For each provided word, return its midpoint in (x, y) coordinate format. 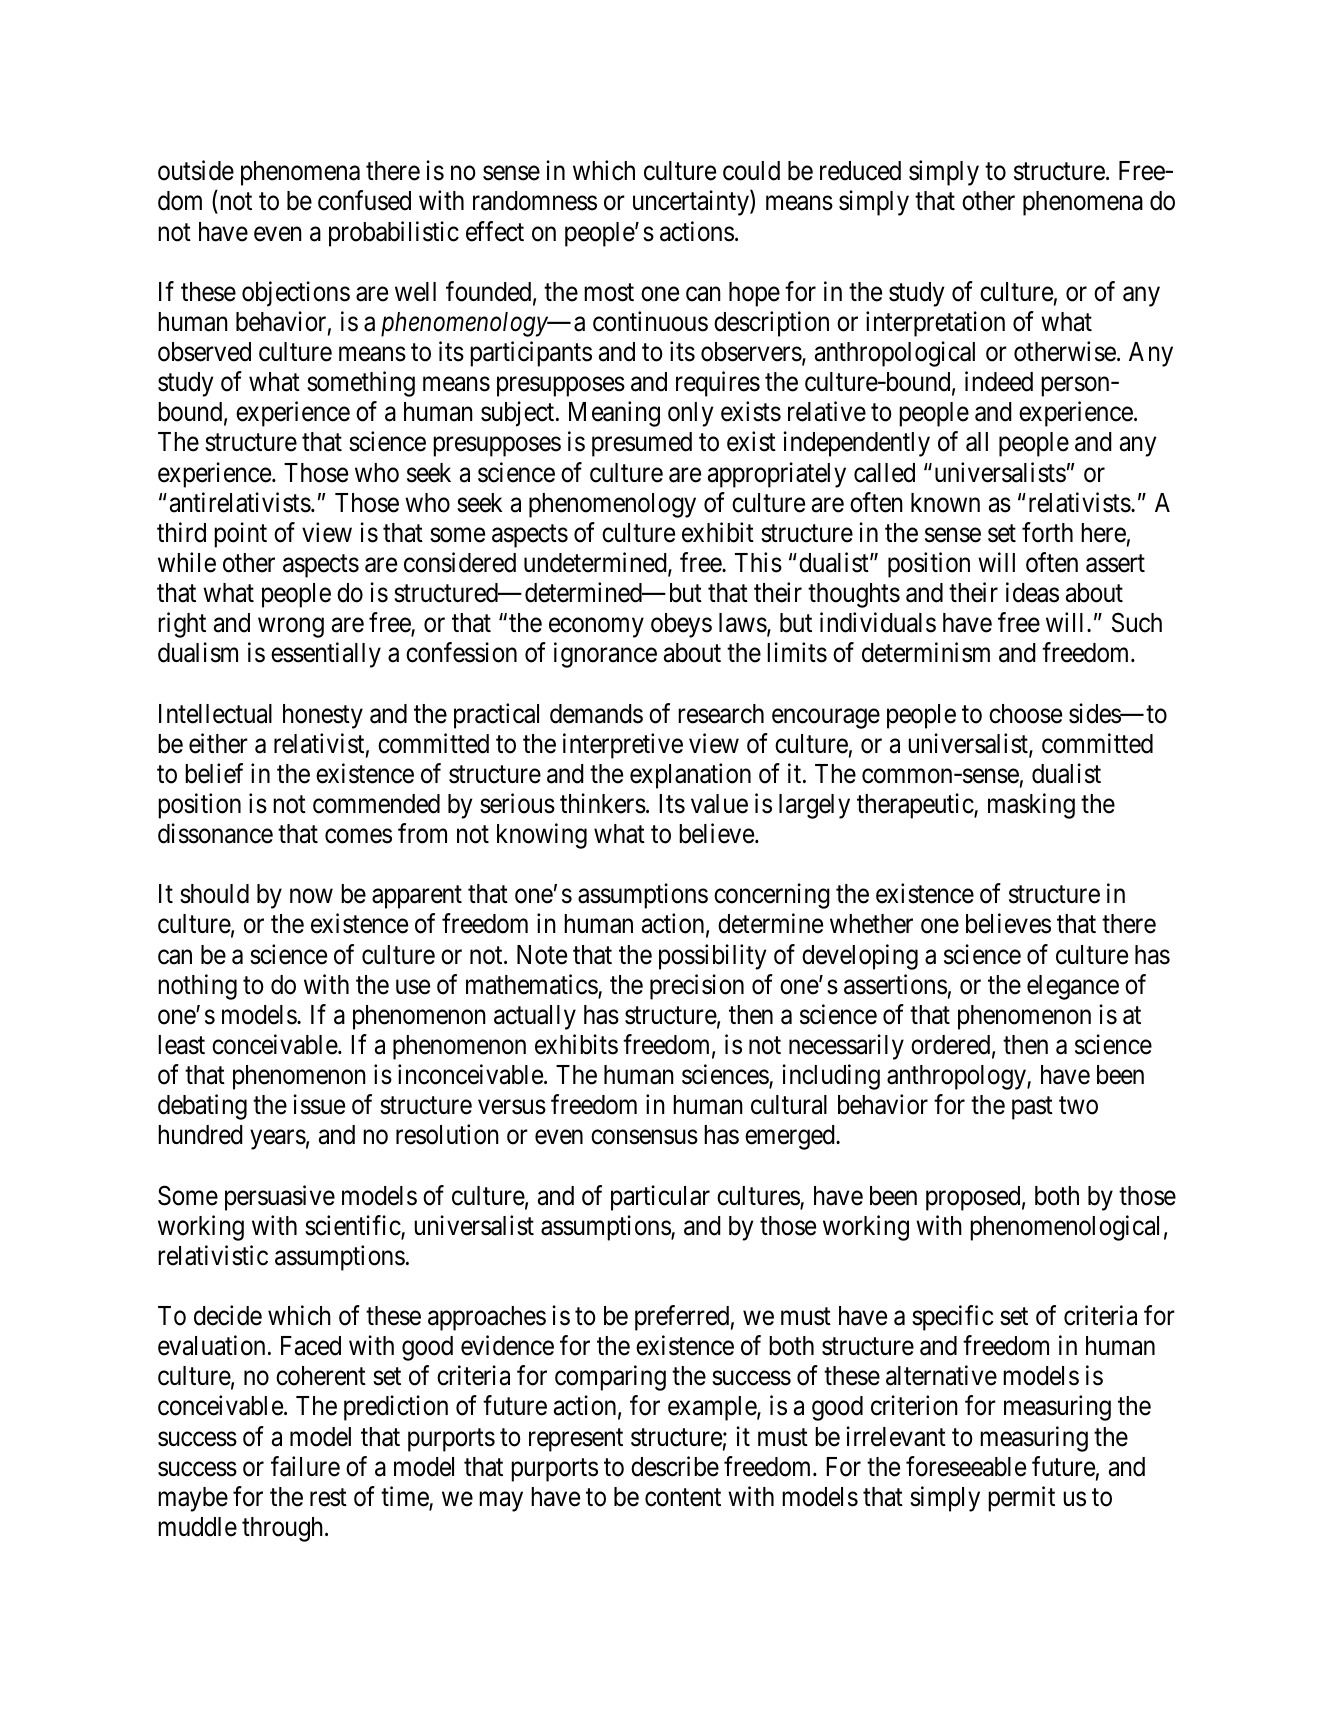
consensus (644, 1137)
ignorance (605, 655)
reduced (860, 171)
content (683, 1498)
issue (319, 1104)
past (1032, 1108)
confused (364, 201)
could (751, 171)
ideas (1032, 592)
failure (305, 1466)
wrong (291, 628)
